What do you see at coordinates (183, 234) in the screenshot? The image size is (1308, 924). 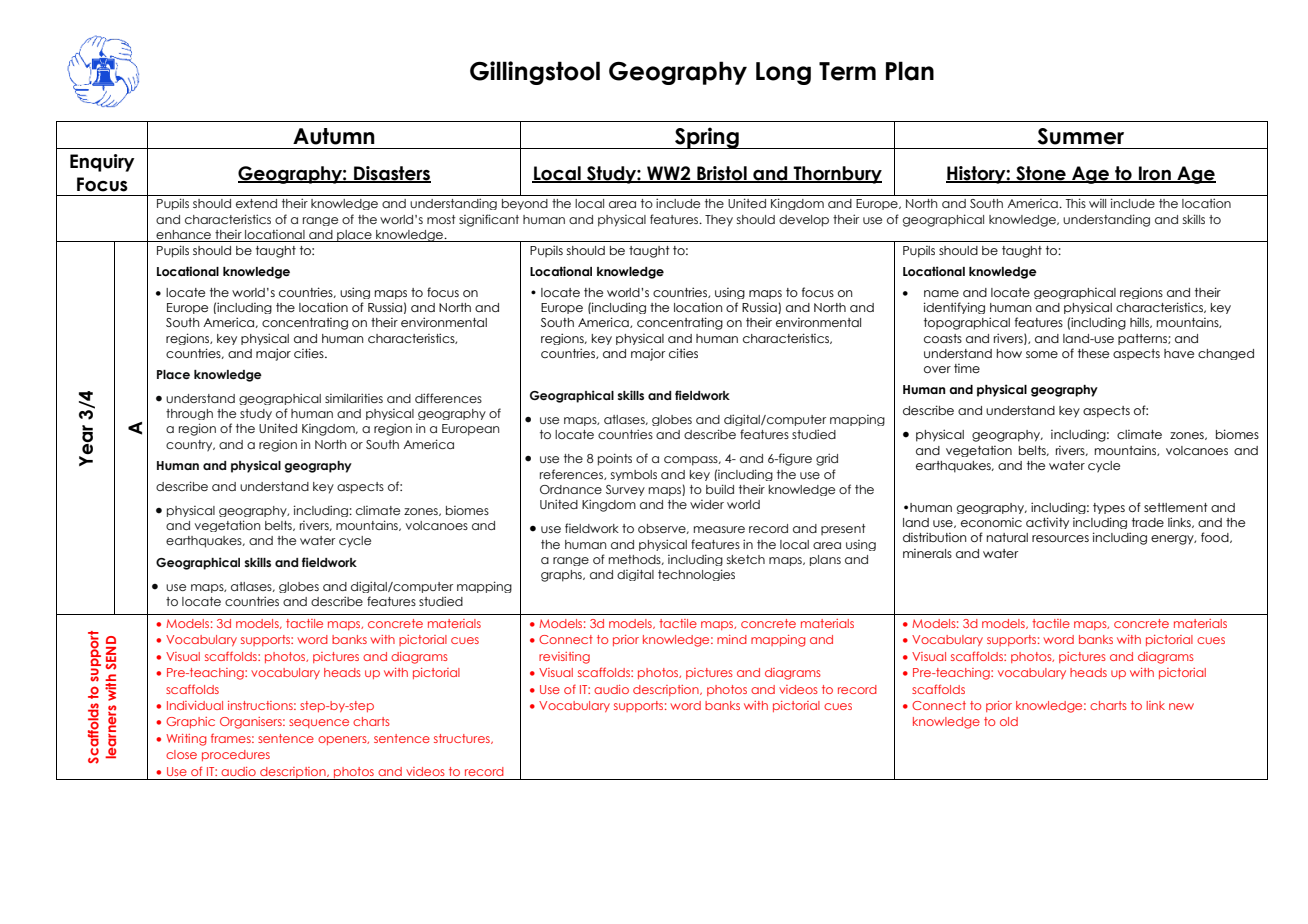 I see `enhance` at bounding box center [183, 234].
